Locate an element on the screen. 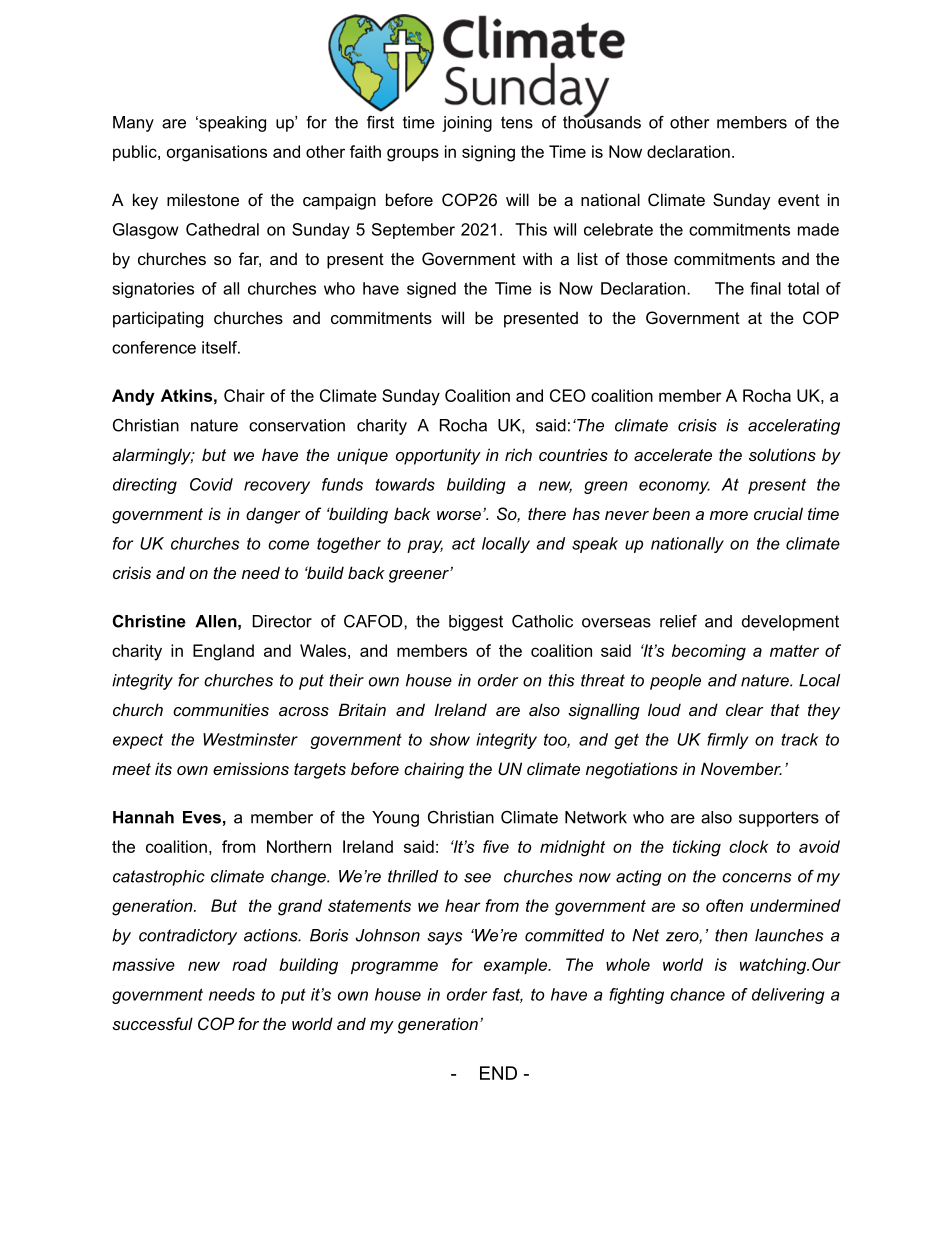  more is located at coordinates (729, 515).
